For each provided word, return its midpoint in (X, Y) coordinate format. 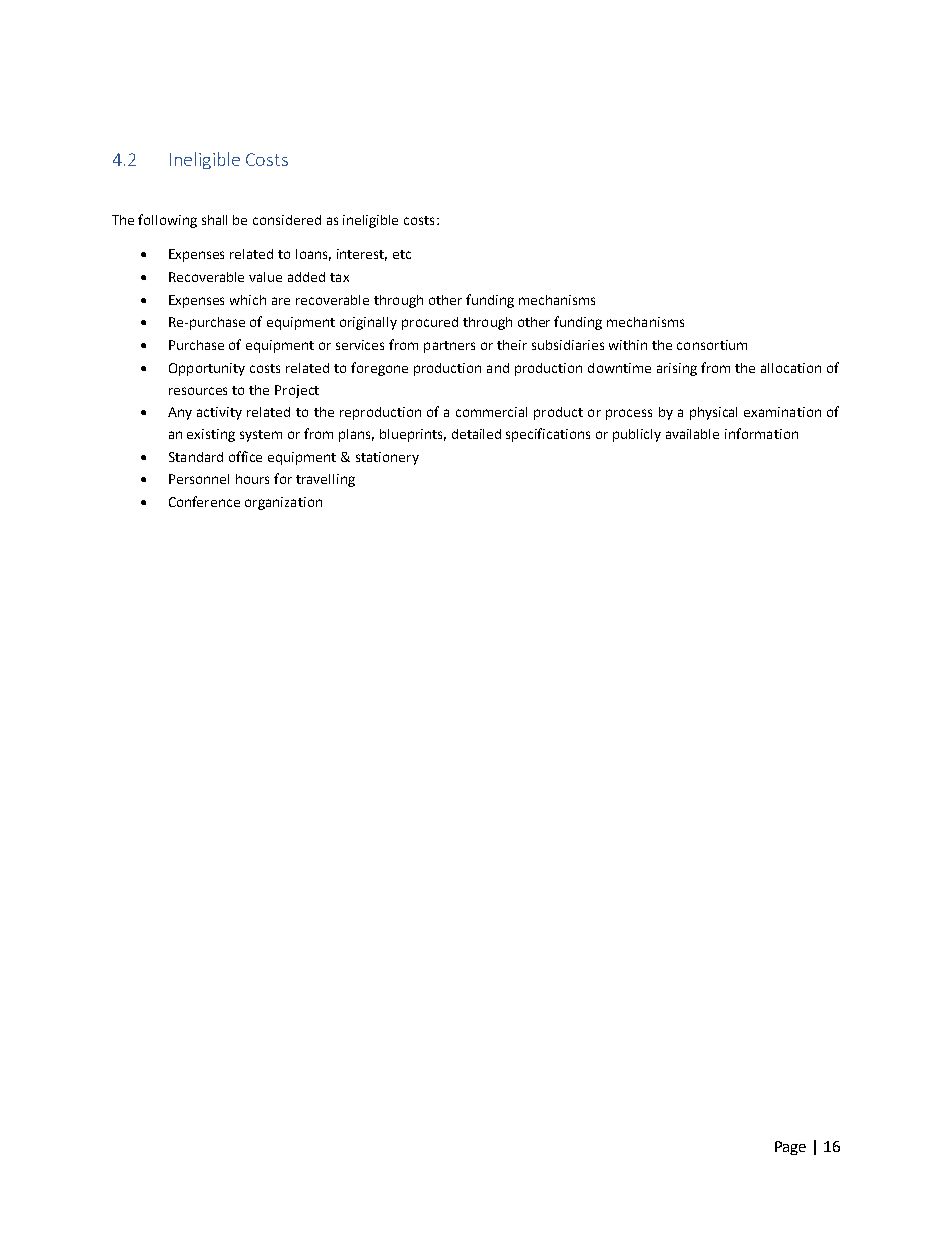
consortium (712, 345)
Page (790, 1148)
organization (283, 503)
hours (252, 479)
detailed (476, 434)
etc (402, 254)
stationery (387, 458)
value (265, 277)
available (692, 434)
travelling (325, 480)
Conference (204, 501)
